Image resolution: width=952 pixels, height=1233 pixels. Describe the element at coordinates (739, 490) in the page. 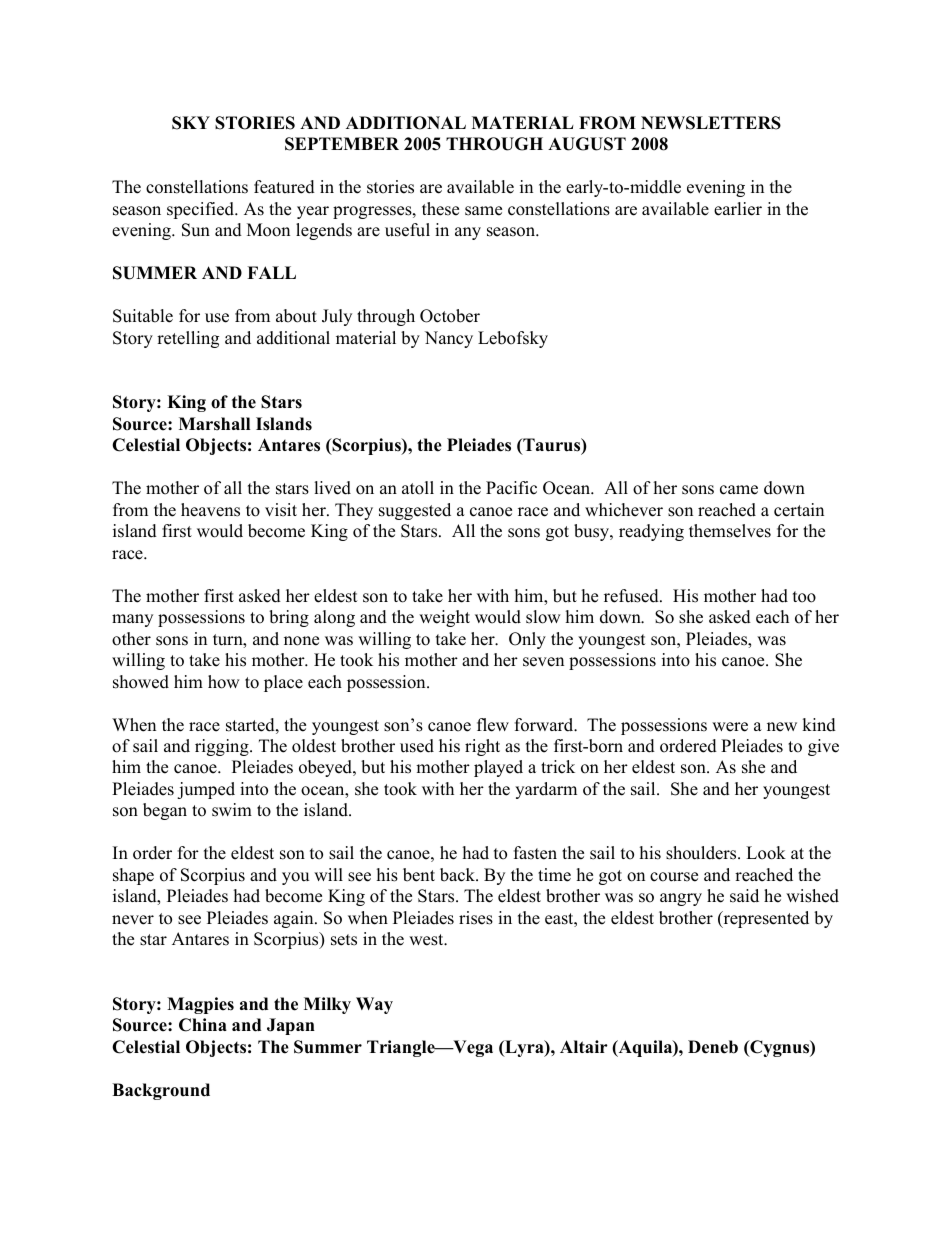

I see `came` at that location.
